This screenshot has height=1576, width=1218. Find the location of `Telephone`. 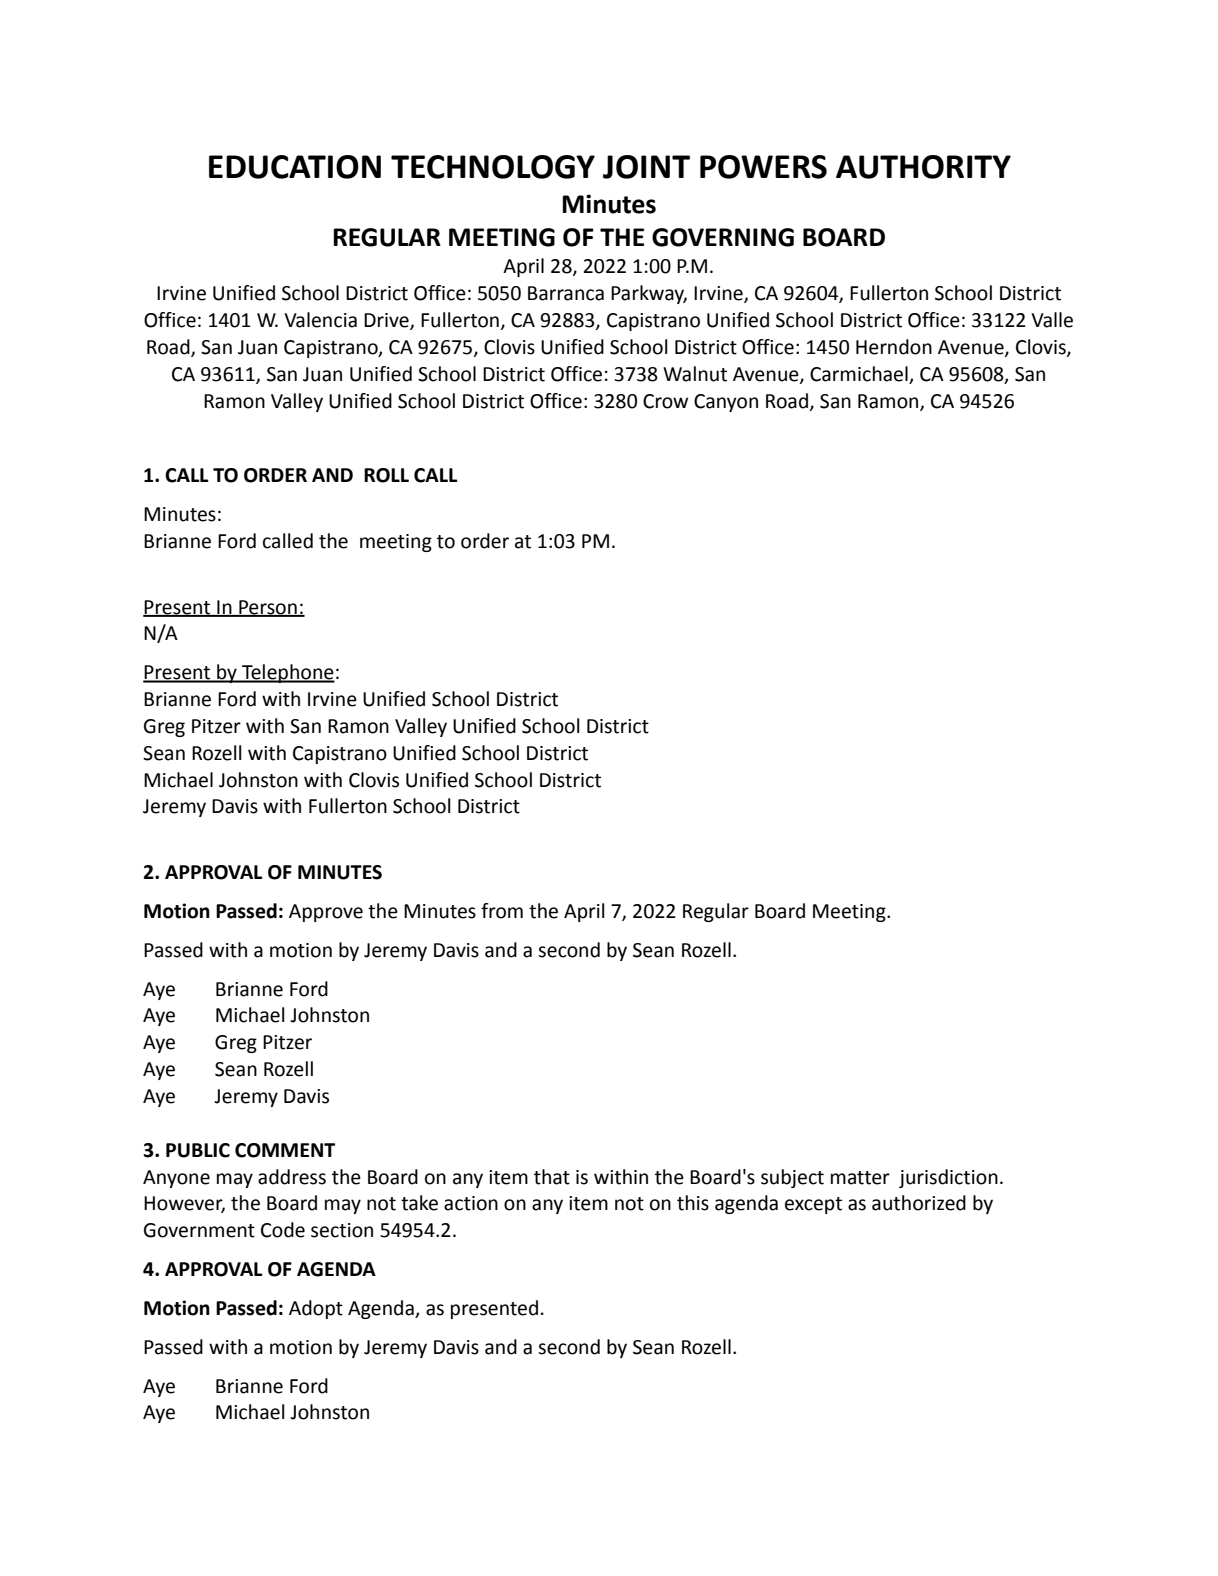

Telephone is located at coordinates (287, 673).
